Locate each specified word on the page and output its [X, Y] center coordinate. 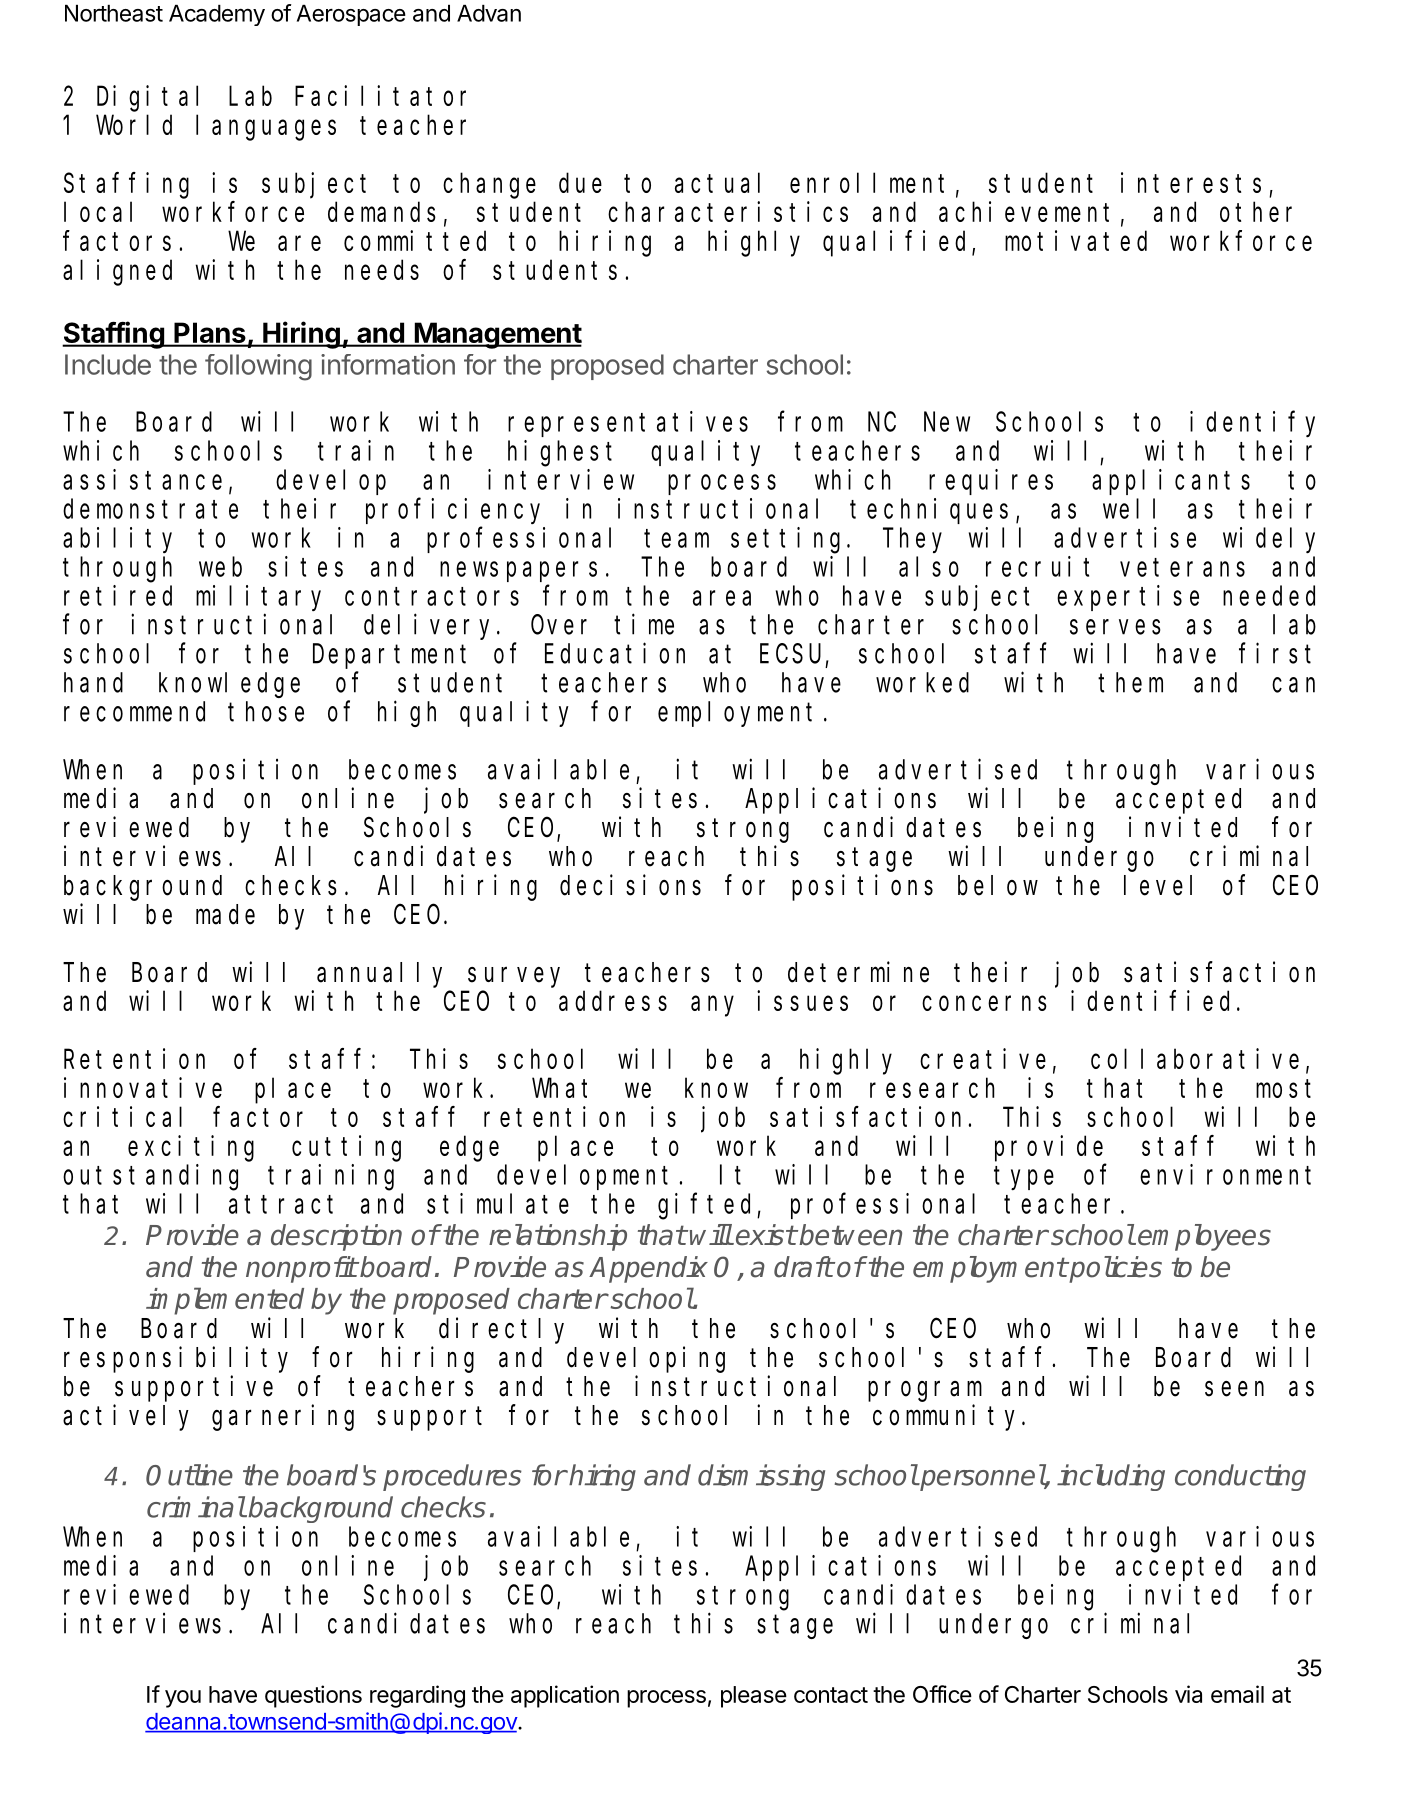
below [998, 885]
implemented [225, 1301]
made [225, 914]
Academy [217, 15]
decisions [630, 885]
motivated [1076, 240]
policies [1115, 1269]
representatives [628, 424]
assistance [142, 479]
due [580, 183]
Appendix [648, 1269]
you [183, 1699]
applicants [1171, 482]
